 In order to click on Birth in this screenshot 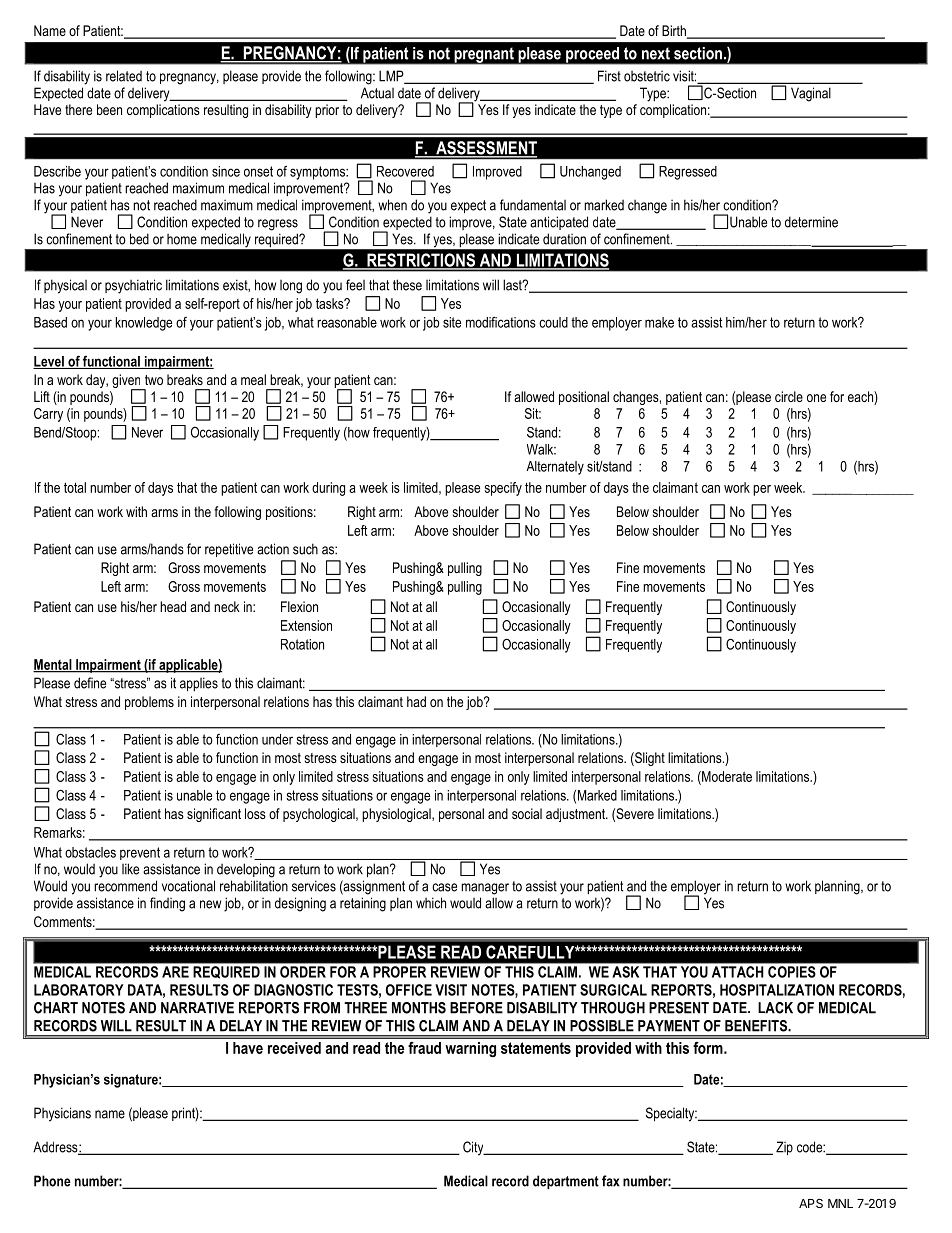, I will do `click(675, 32)`.
